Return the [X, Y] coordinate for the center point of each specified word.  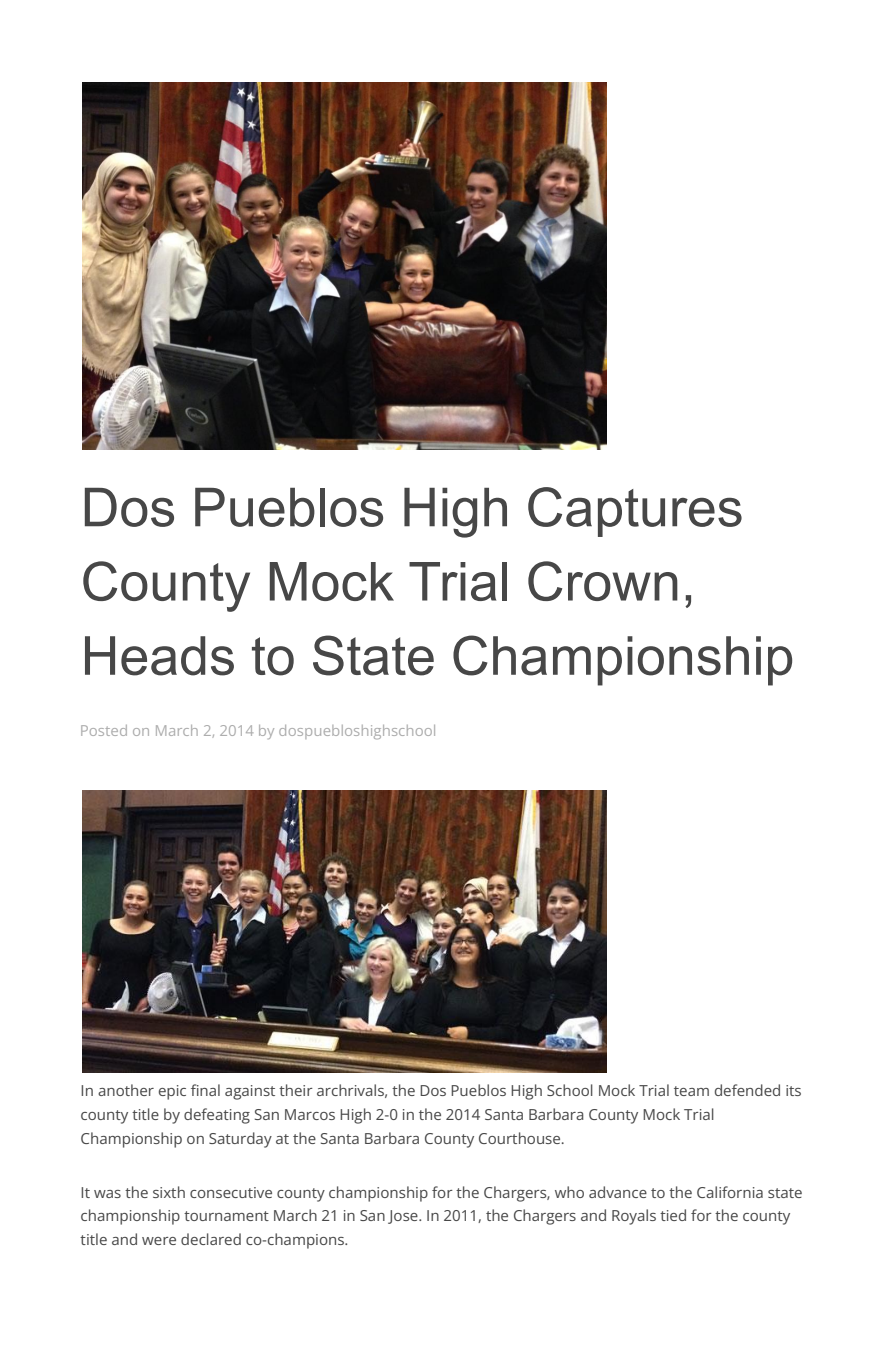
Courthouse [521, 1138]
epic [172, 1092]
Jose [404, 1217]
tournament [226, 1216]
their [296, 1090]
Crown [603, 581]
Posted [104, 730]
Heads [159, 656]
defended [747, 1090]
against [250, 1092]
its [793, 1090]
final [205, 1090]
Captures [635, 512]
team [691, 1091]
